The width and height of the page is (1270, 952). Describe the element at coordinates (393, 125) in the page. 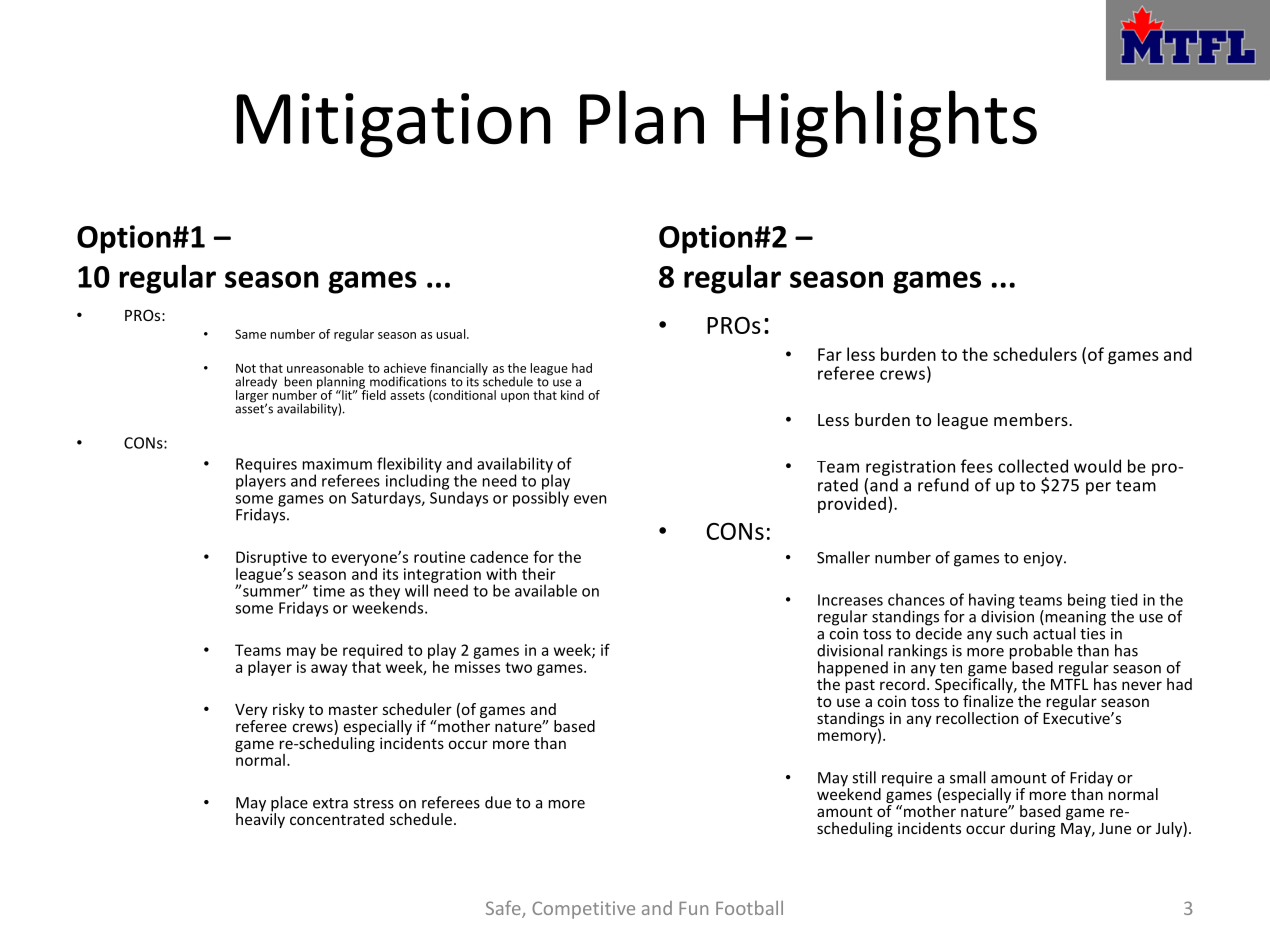

I see `Mitigation` at that location.
